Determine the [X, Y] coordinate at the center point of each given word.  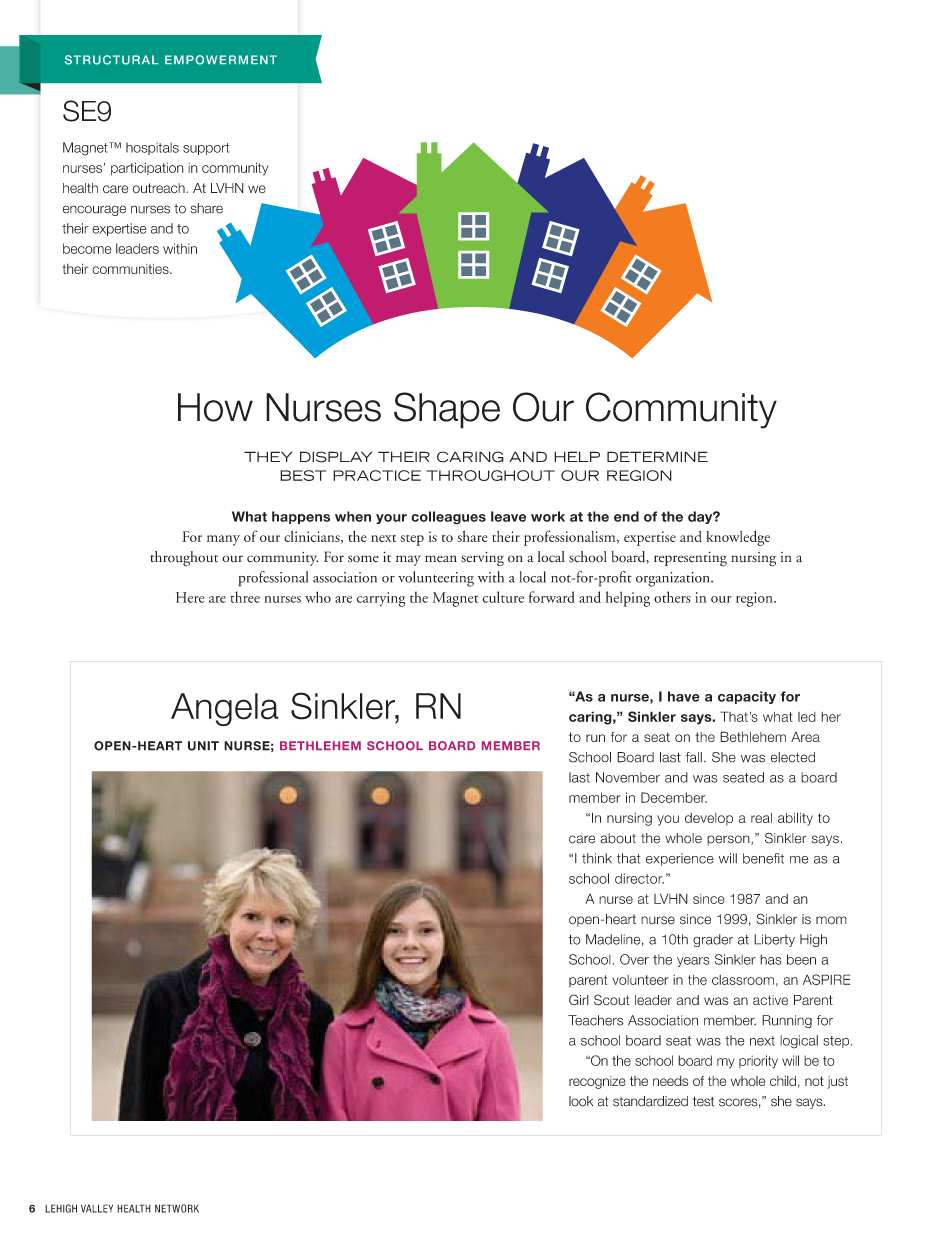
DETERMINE [657, 456]
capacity [747, 697]
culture [503, 597]
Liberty [774, 940]
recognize [597, 1082]
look [581, 1101]
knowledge [738, 538]
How [215, 407]
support [206, 149]
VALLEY [97, 1208]
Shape [447, 410]
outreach [160, 188]
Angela [225, 709]
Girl [579, 999]
